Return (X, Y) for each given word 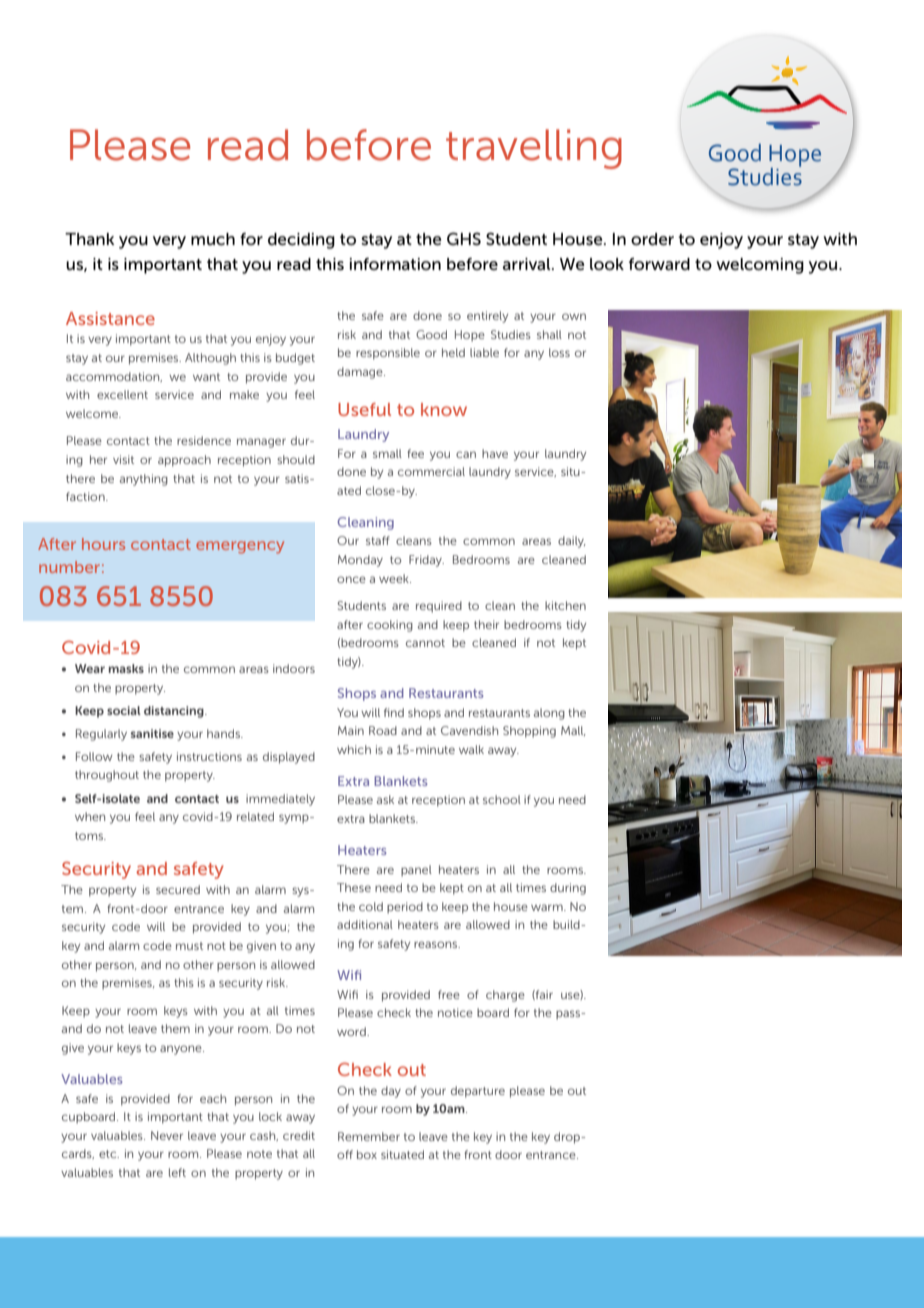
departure (478, 1092)
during (568, 889)
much (213, 239)
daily (572, 542)
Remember (369, 1136)
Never (167, 1135)
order (652, 239)
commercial (431, 471)
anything (144, 480)
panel (416, 871)
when (90, 816)
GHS (464, 239)
